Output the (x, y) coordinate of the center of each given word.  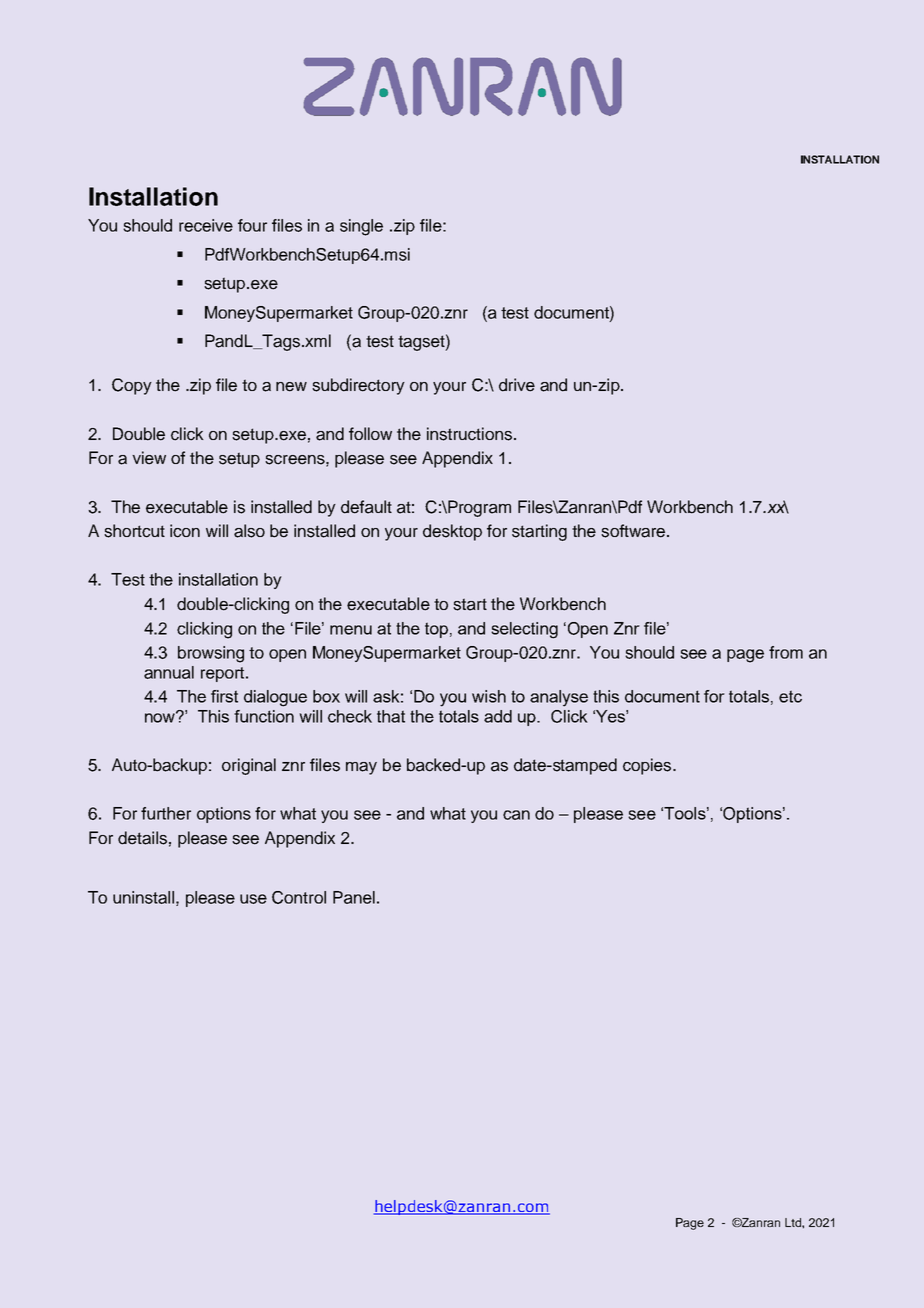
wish (489, 696)
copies (648, 766)
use (253, 899)
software (633, 531)
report (224, 674)
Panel (354, 897)
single (361, 227)
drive (517, 385)
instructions (469, 434)
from (786, 652)
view (149, 458)
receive (206, 225)
